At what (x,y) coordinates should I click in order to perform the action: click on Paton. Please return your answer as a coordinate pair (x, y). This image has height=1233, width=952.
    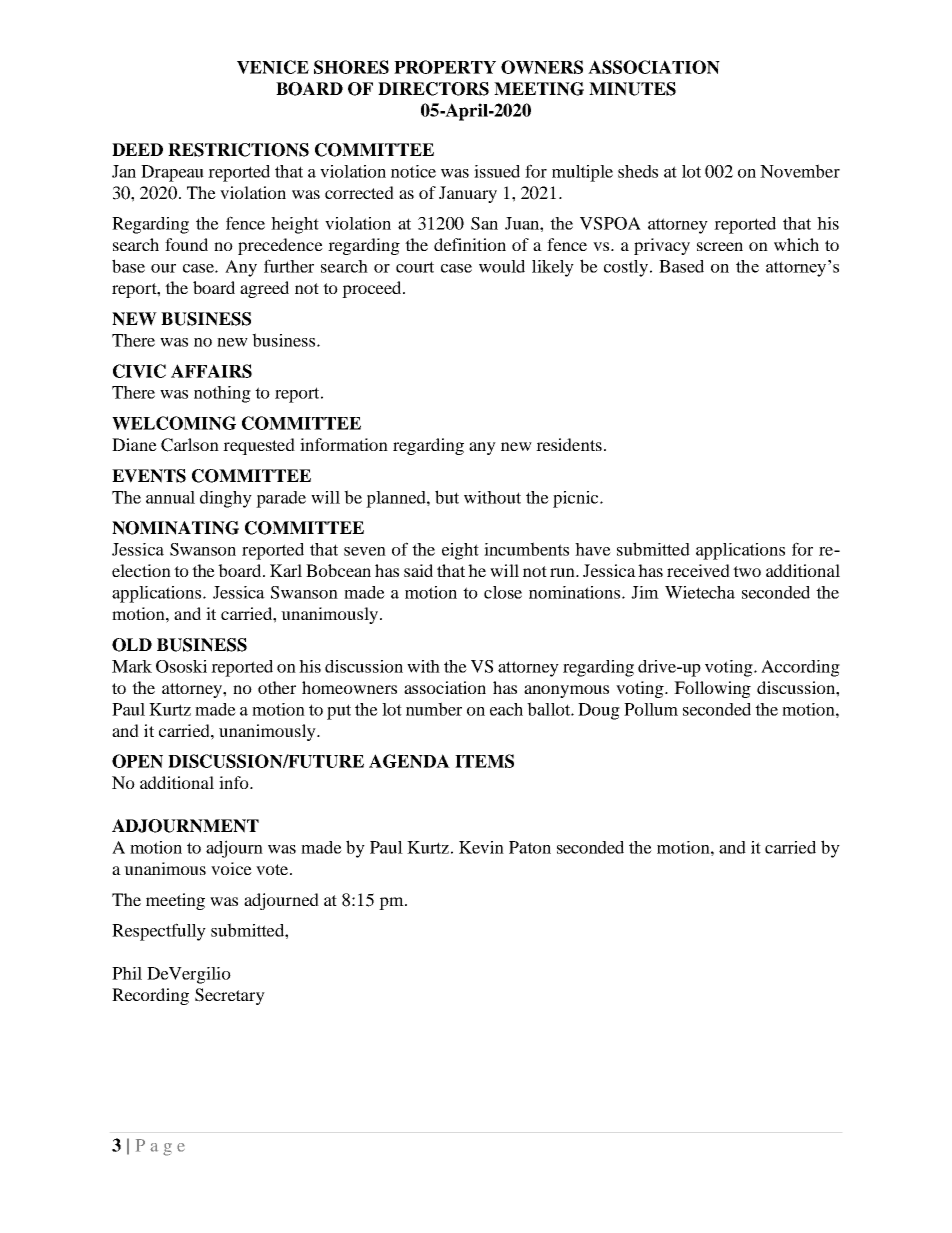
    Looking at the image, I should click on (530, 847).
